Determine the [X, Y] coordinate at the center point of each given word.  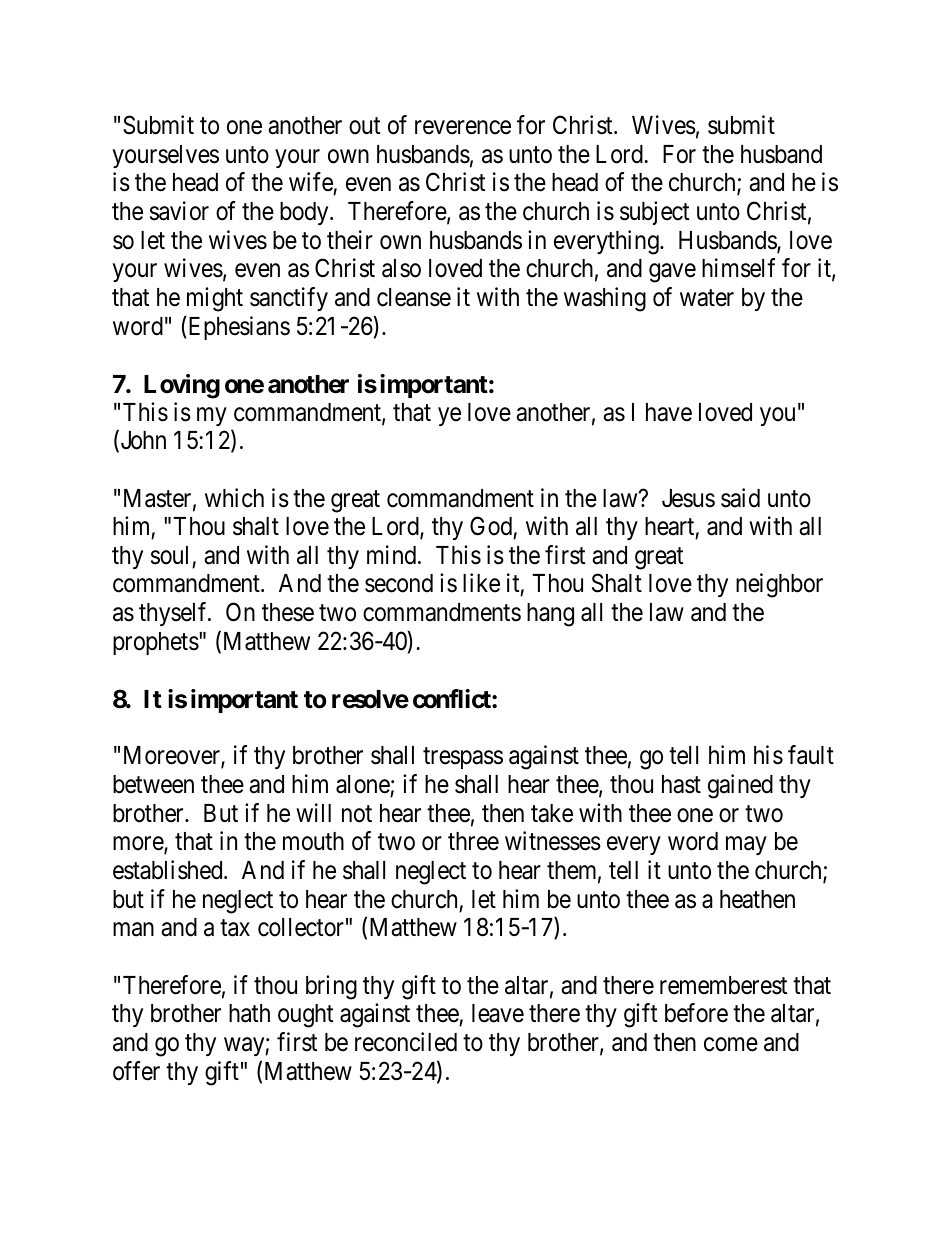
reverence [463, 128]
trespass [463, 758]
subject [654, 213]
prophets [156, 643]
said [740, 498]
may [746, 846]
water [707, 298]
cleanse [414, 297]
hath [249, 1013]
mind [393, 555]
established [169, 870]
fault [811, 755]
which [234, 498]
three [473, 841]
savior [179, 211]
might [215, 299]
